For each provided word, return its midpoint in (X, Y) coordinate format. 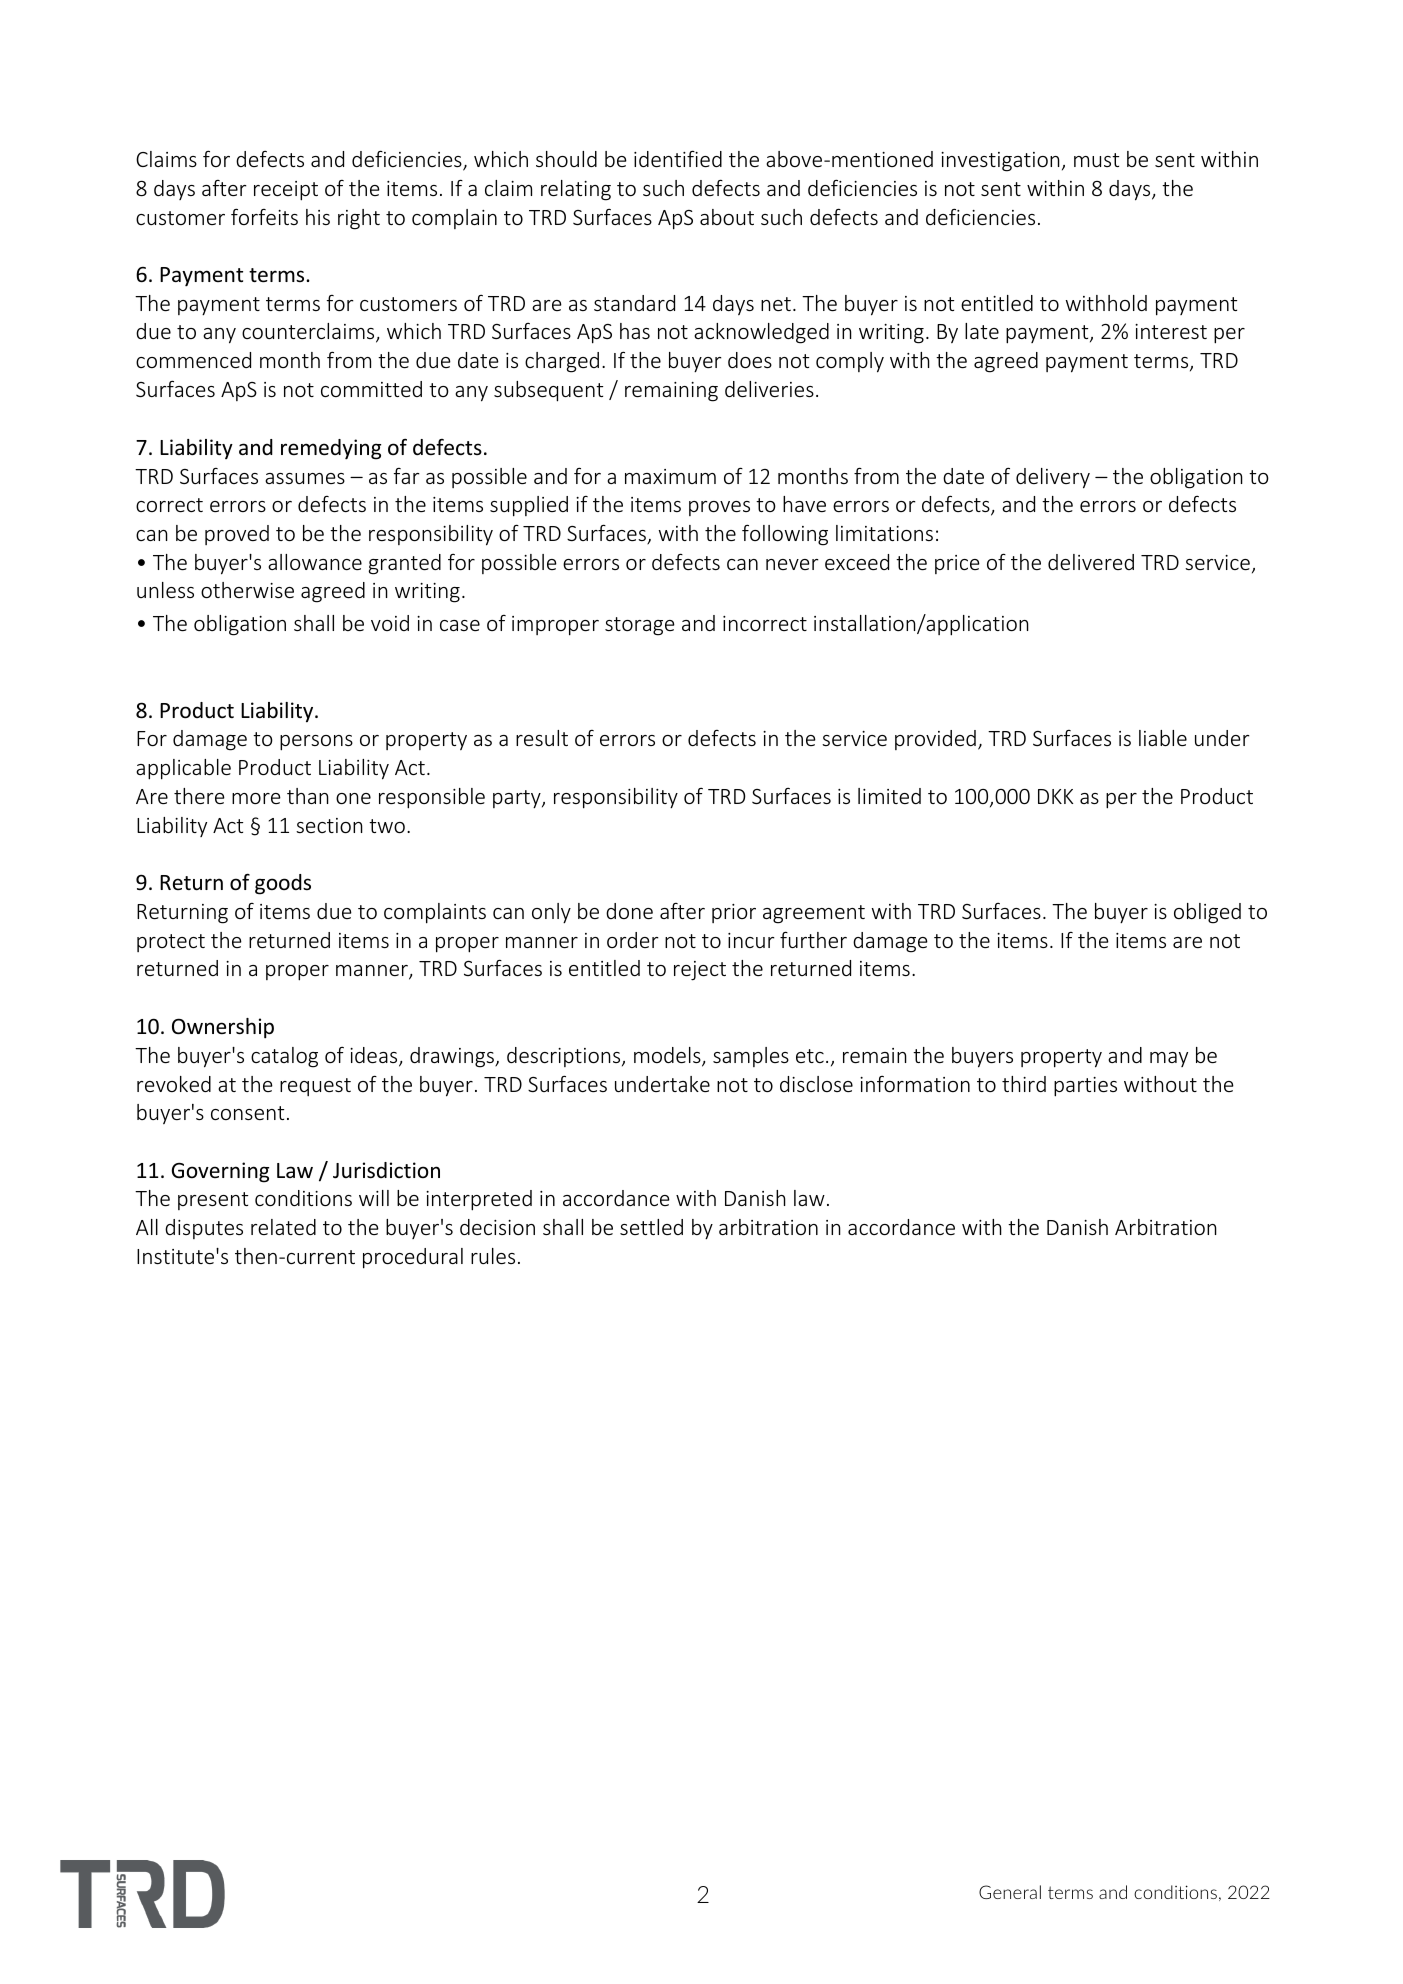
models (668, 1056)
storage (640, 626)
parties (1085, 1087)
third (1024, 1084)
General (1010, 1892)
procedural (413, 1258)
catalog (284, 1057)
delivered (1091, 562)
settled (651, 1227)
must (1096, 160)
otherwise (247, 590)
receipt (286, 191)
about (727, 217)
